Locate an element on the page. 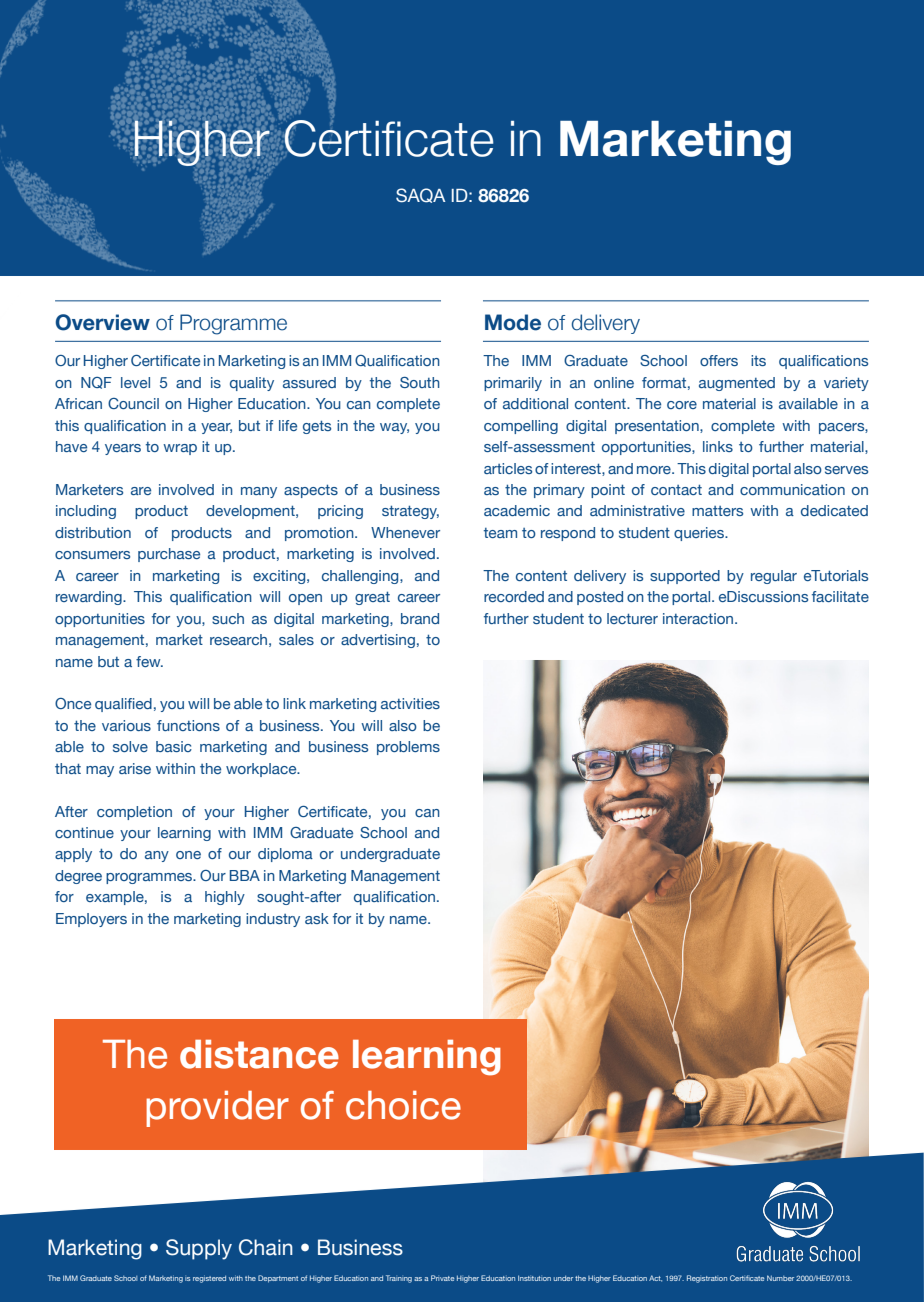 The width and height of the document is (924, 1302). South is located at coordinates (420, 382).
